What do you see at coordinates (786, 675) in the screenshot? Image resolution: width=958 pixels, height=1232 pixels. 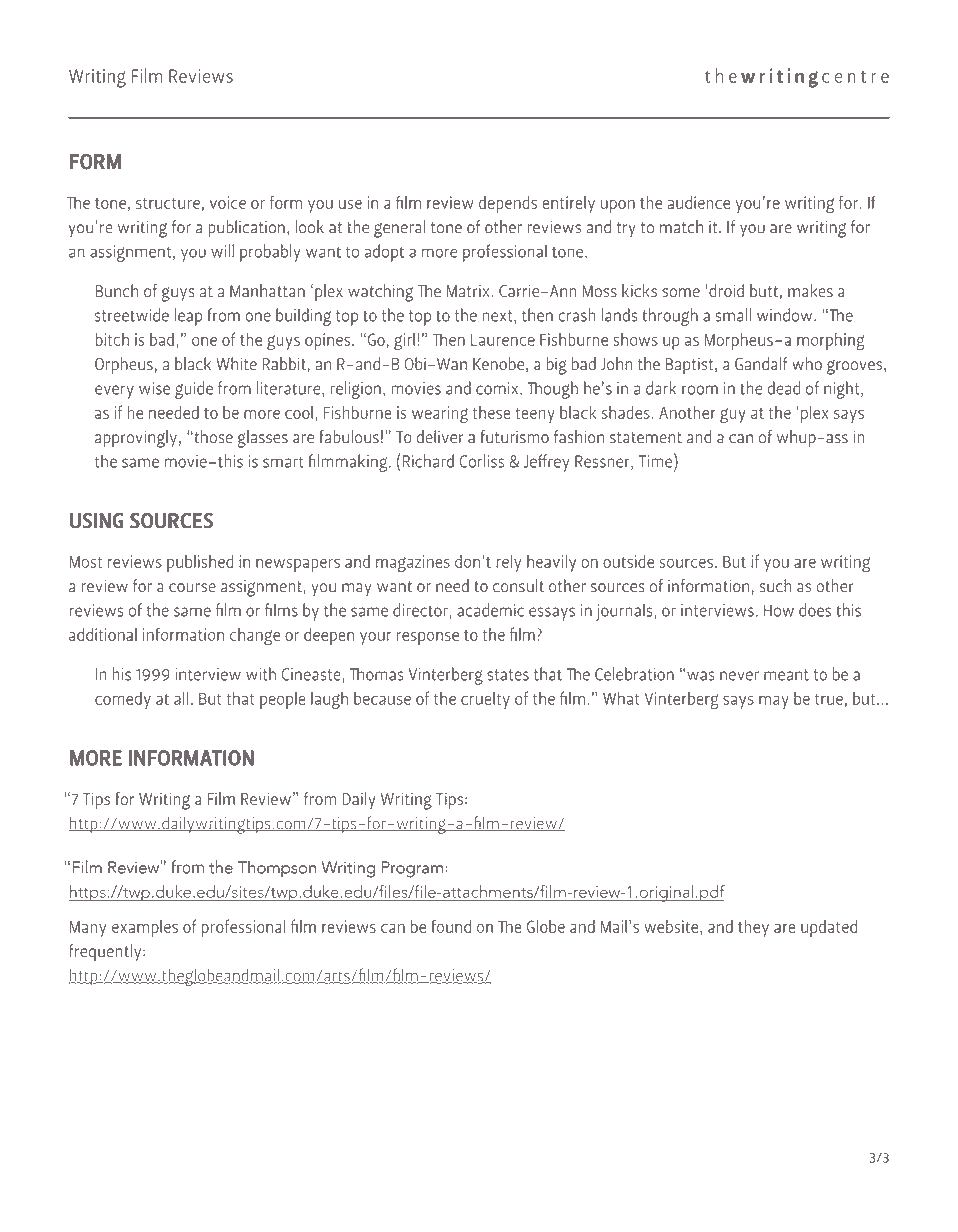 I see `meant` at bounding box center [786, 675].
